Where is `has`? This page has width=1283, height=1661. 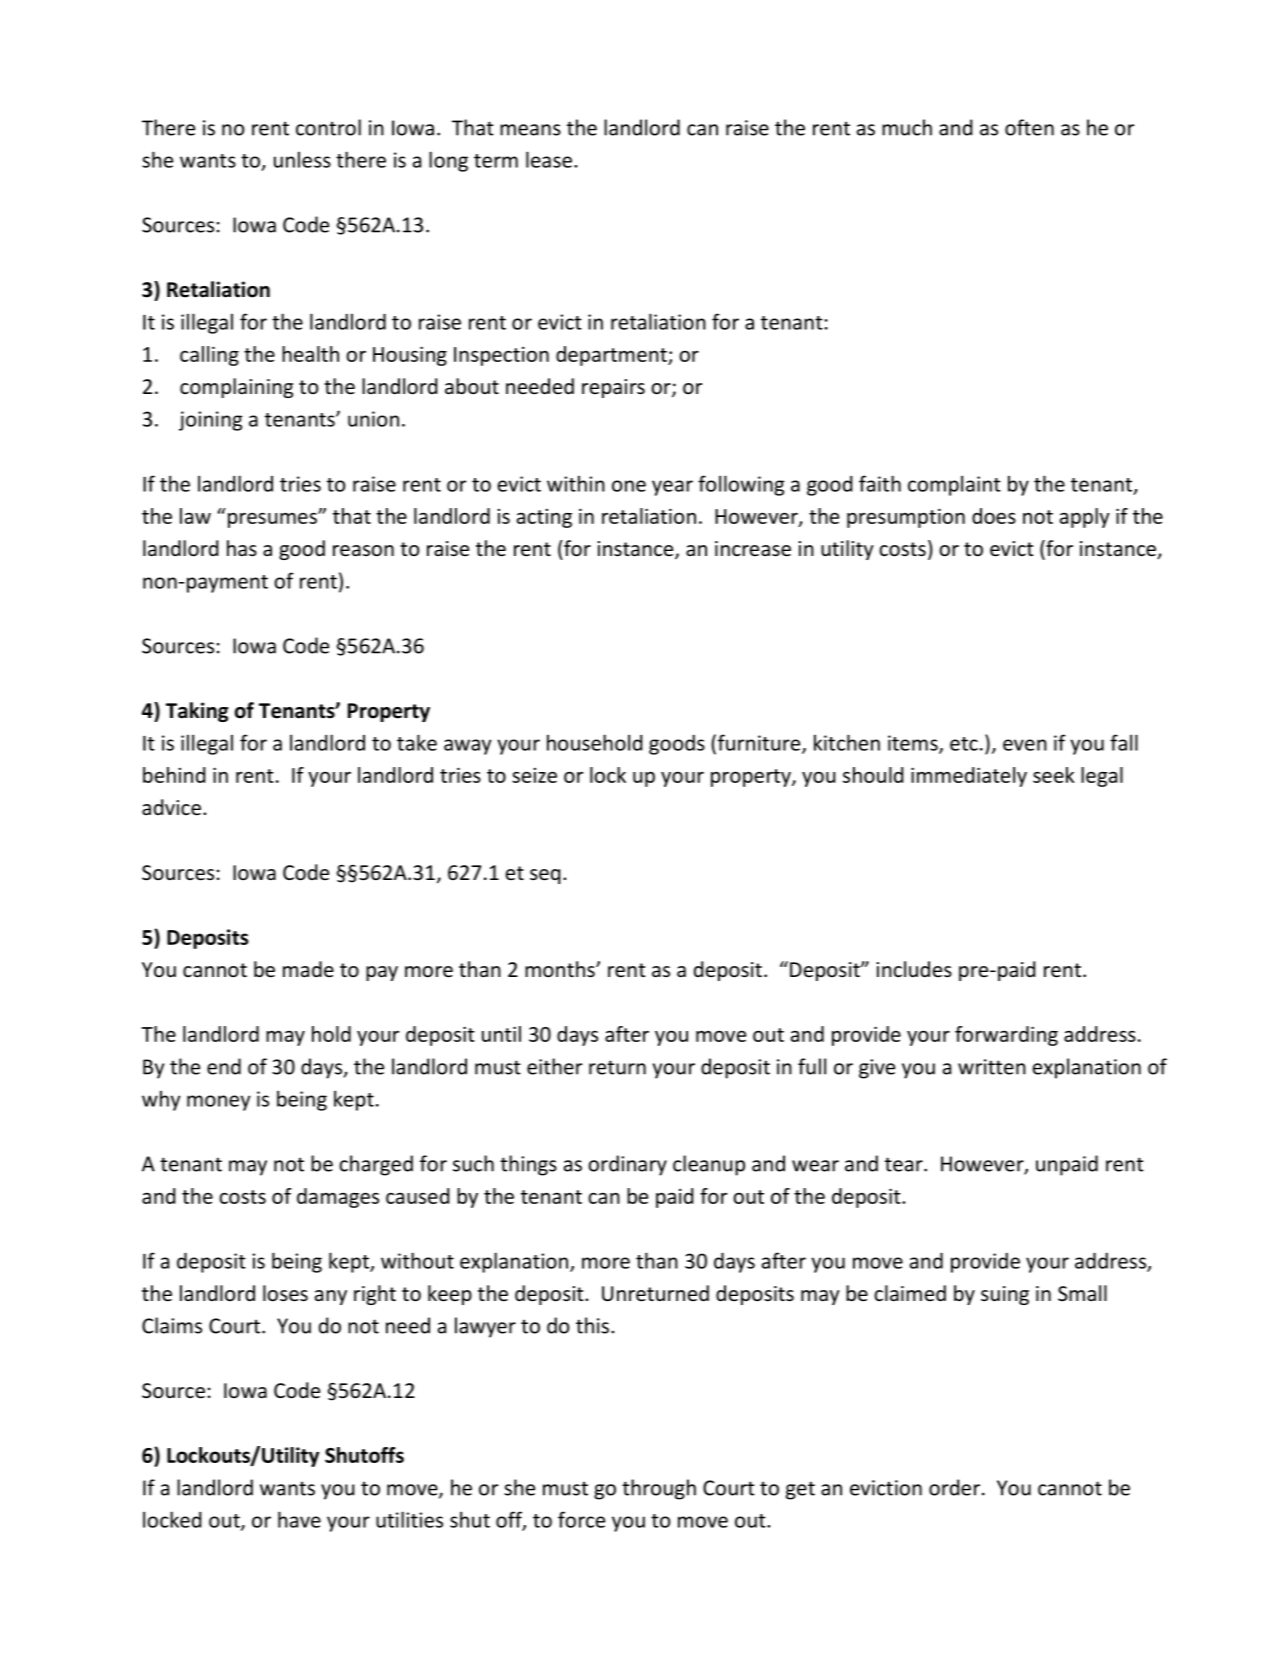
has is located at coordinates (242, 548).
